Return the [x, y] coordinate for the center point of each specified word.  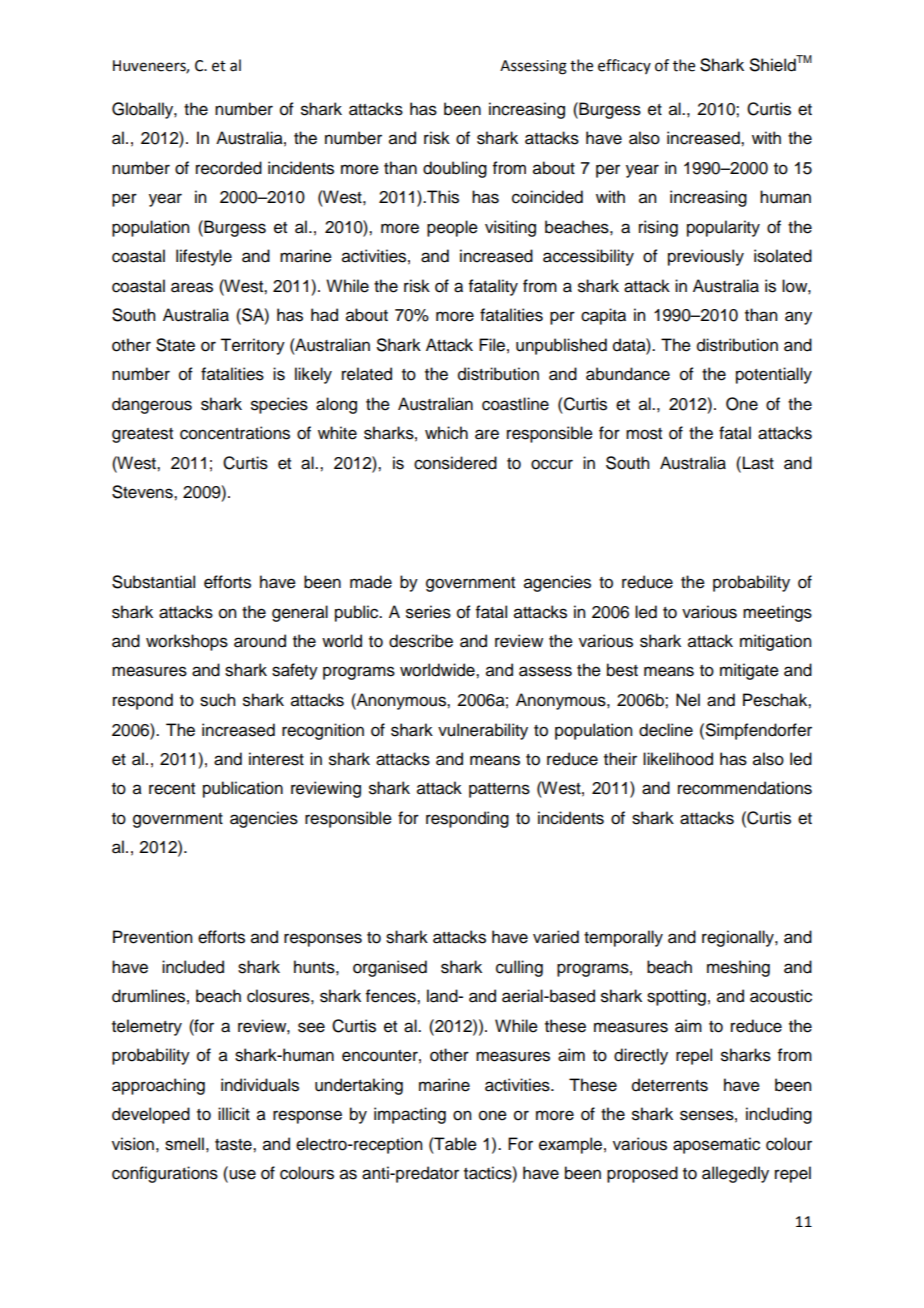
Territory [252, 346]
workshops [187, 642]
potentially [774, 375]
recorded [229, 168]
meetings [777, 613]
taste [234, 1145]
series [428, 612]
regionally [739, 938]
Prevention [152, 937]
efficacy [624, 66]
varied [556, 937]
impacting [410, 1115]
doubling [455, 169]
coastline [515, 404]
